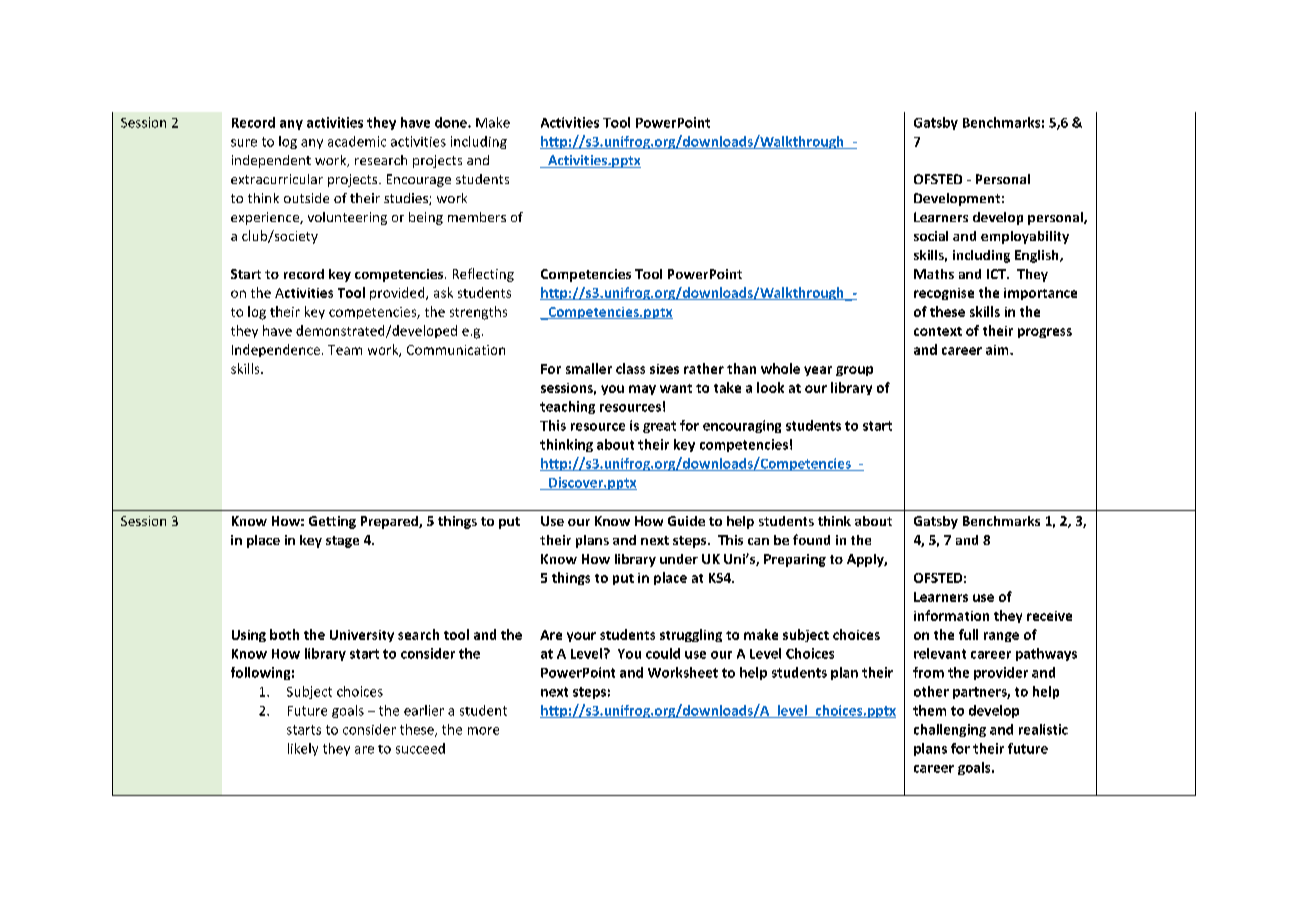  I want to click on Reflecting, so click(483, 275).
